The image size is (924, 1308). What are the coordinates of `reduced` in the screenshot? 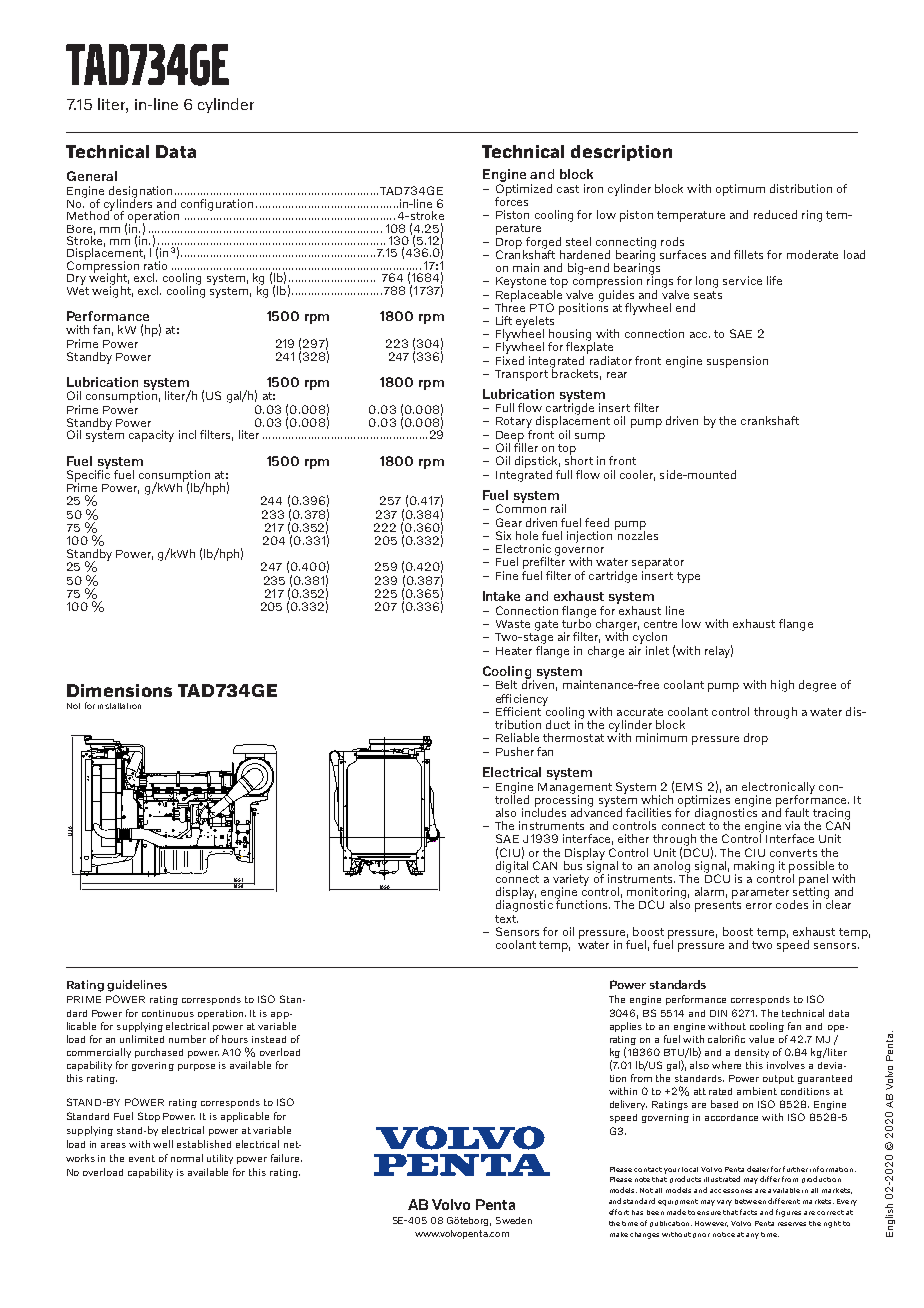 It's located at (775, 214).
